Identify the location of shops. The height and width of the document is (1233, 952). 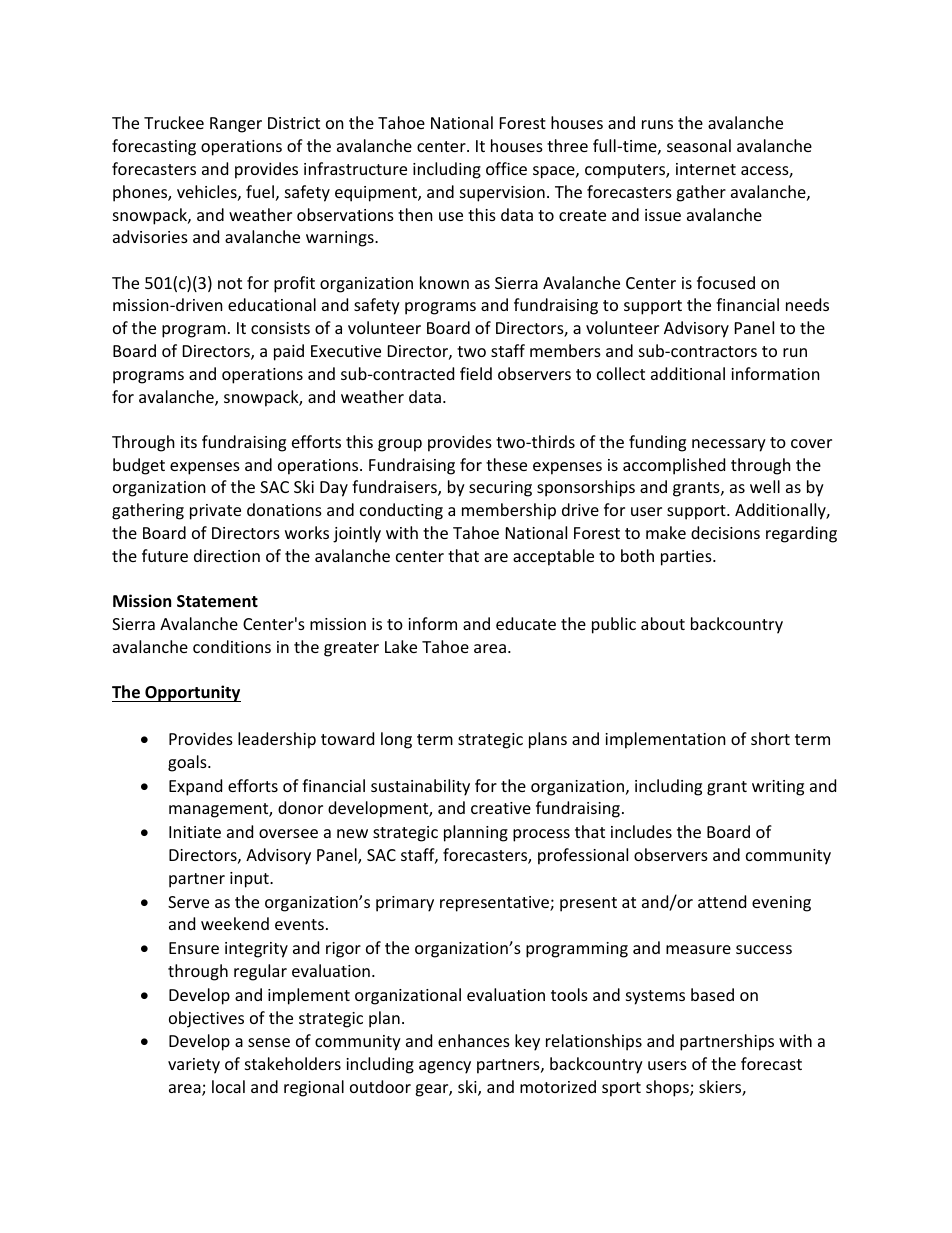
(668, 1088).
